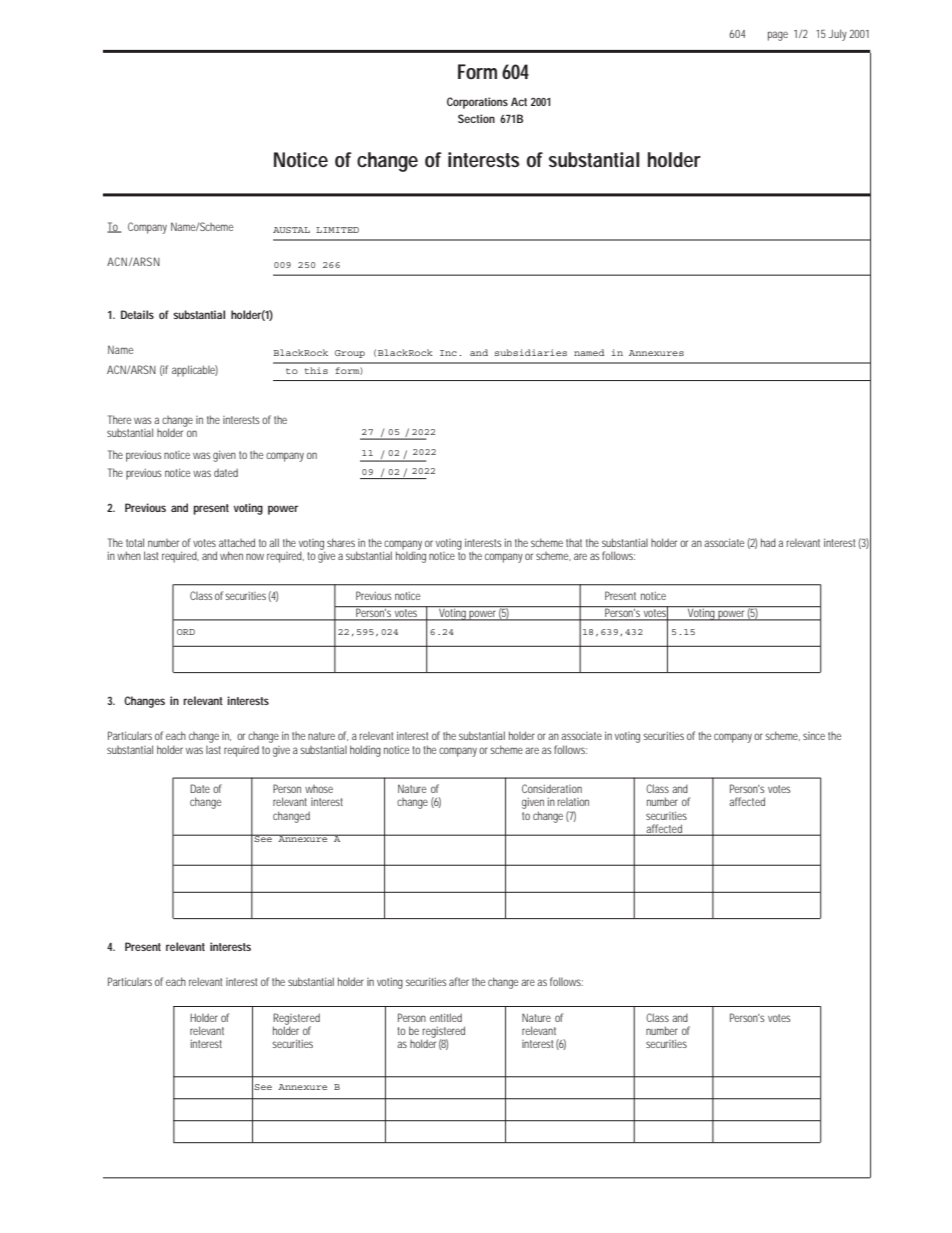  Describe the element at coordinates (186, 632) in the page. I see `ORD` at that location.
